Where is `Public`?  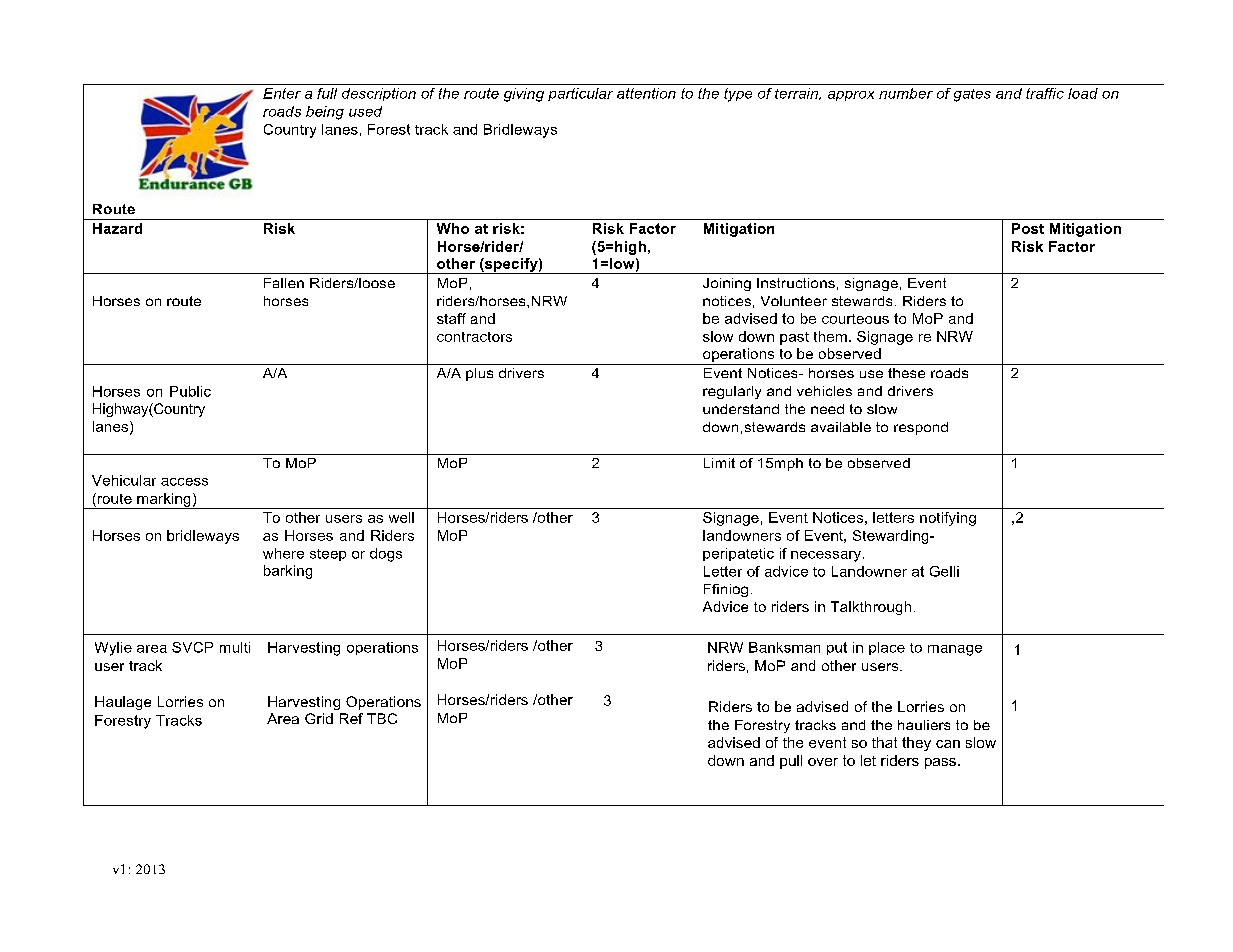
Public is located at coordinates (190, 391).
